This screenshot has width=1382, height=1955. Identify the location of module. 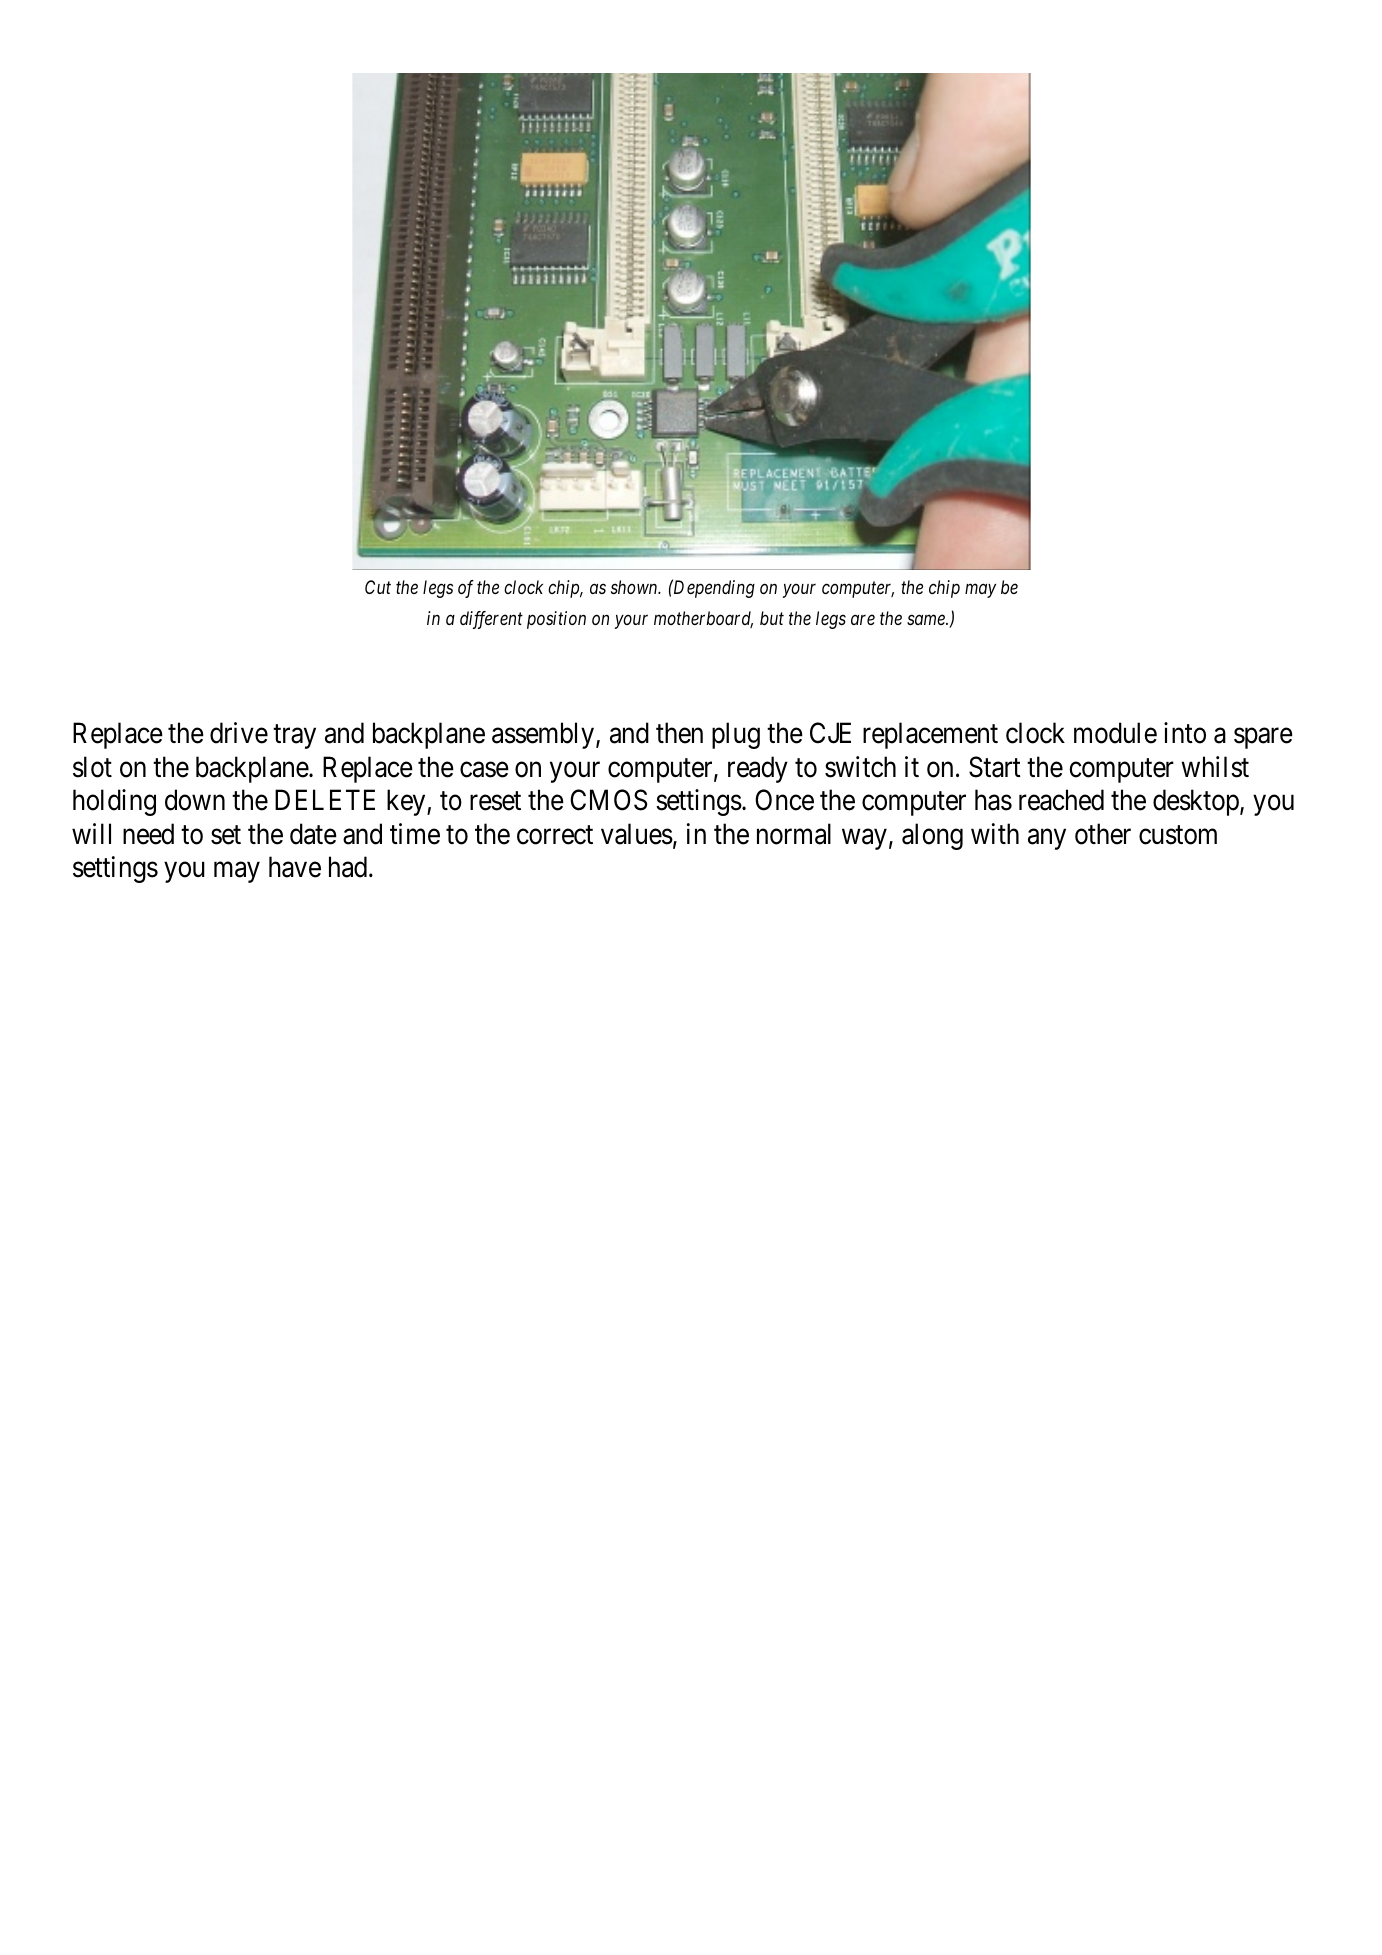
(1115, 733).
